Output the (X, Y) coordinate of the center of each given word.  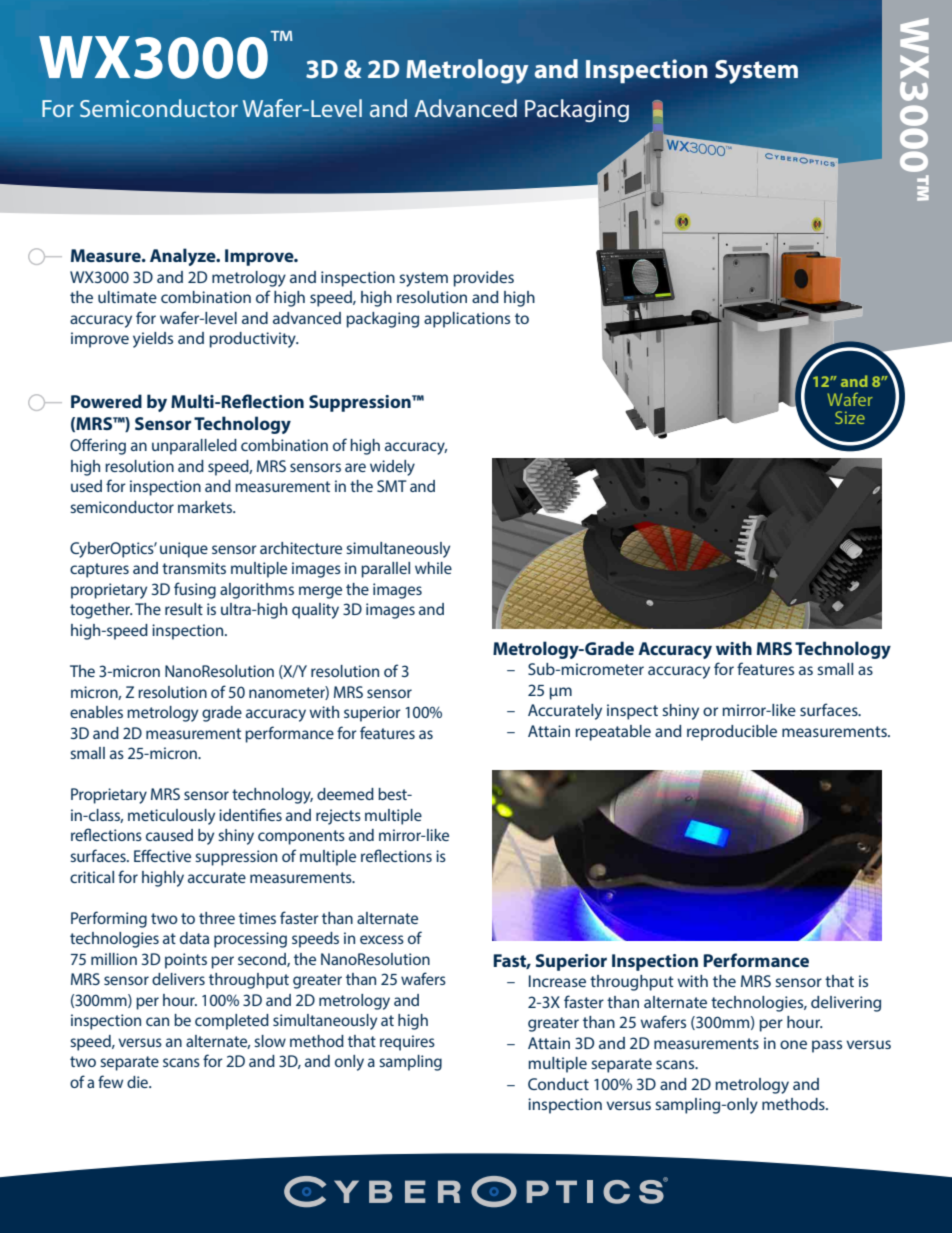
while (433, 568)
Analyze (184, 257)
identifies (250, 814)
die (138, 1082)
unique (184, 550)
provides (483, 279)
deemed (345, 794)
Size (850, 417)
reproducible (732, 733)
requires (407, 1043)
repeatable (613, 733)
